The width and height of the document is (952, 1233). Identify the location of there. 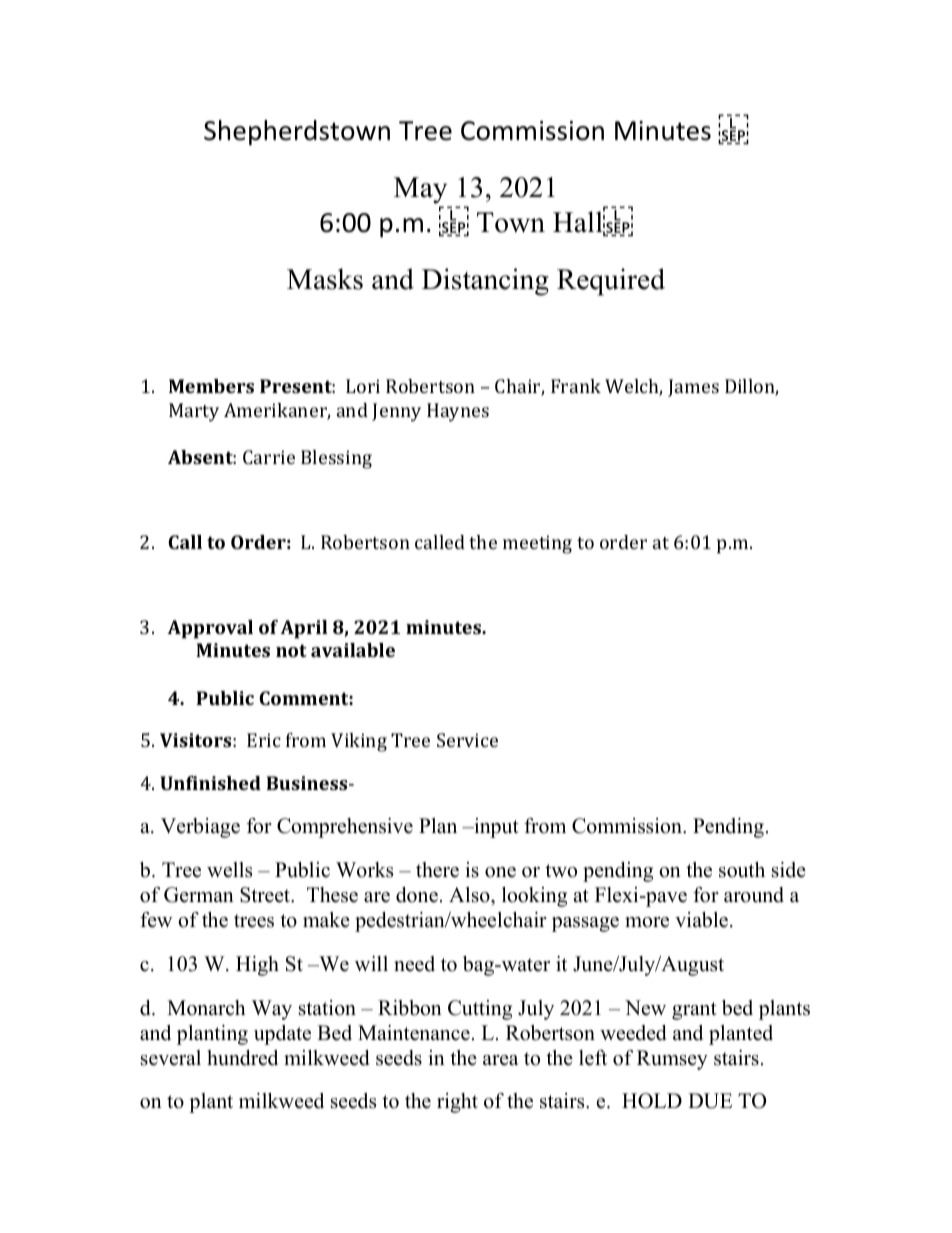
(437, 870).
